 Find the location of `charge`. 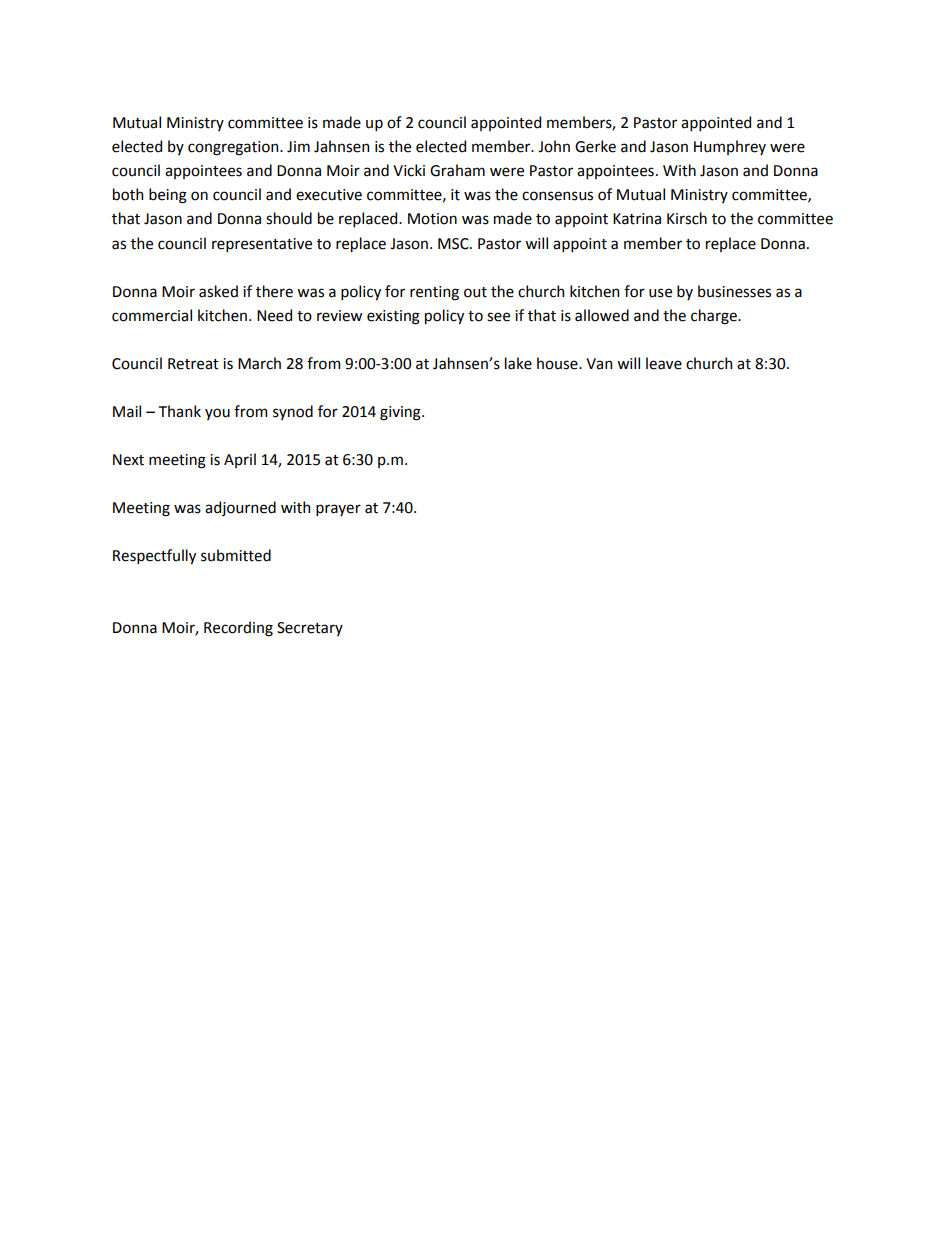

charge is located at coordinates (715, 317).
